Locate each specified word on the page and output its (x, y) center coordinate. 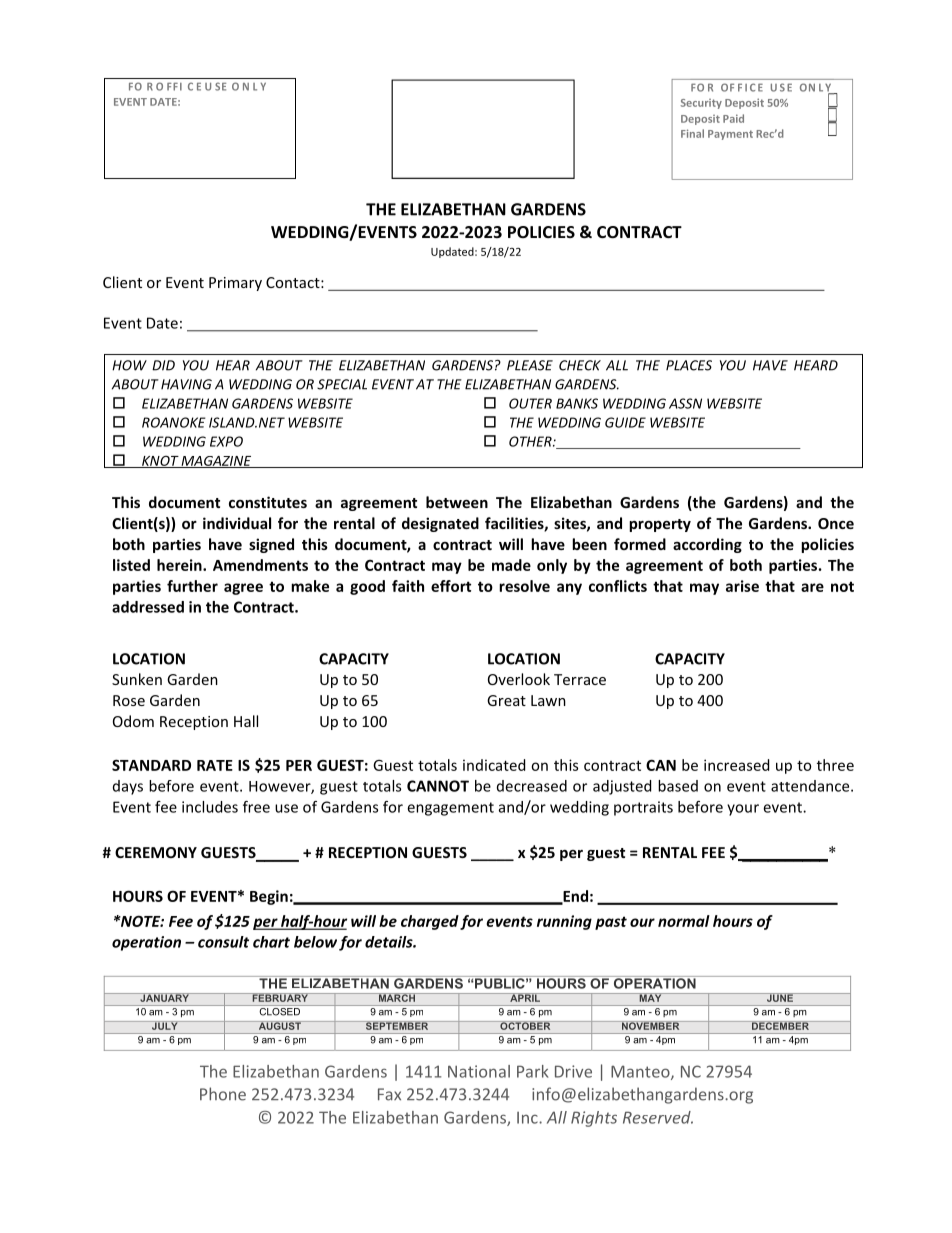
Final (692, 133)
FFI (174, 87)
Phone (223, 1094)
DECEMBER (780, 1025)
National (479, 1071)
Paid (733, 118)
